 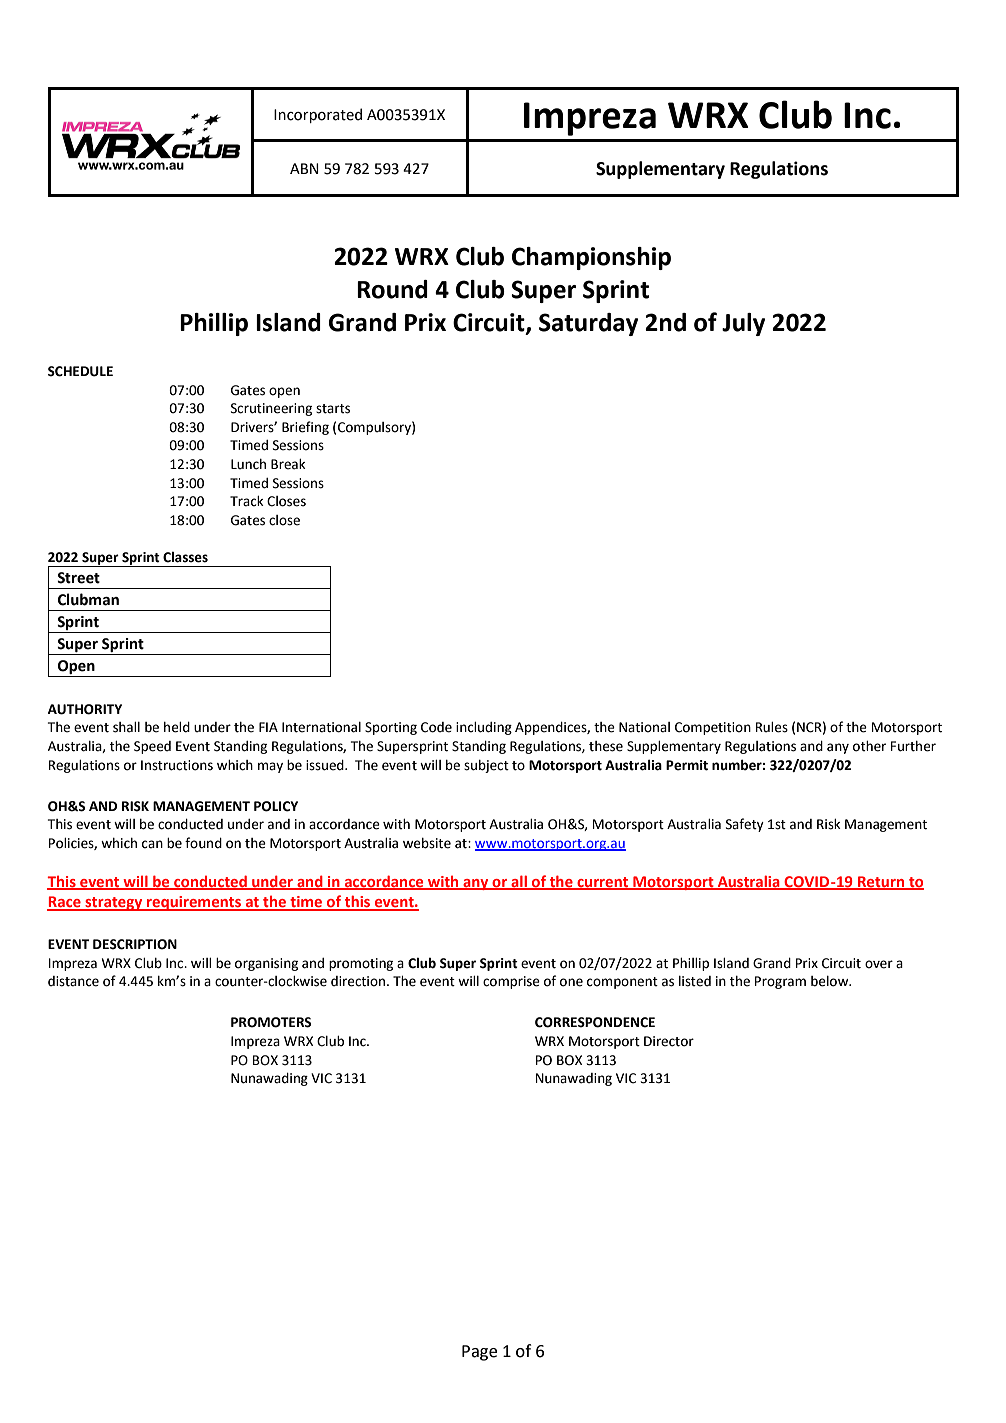 I want to click on Rules, so click(x=772, y=727).
